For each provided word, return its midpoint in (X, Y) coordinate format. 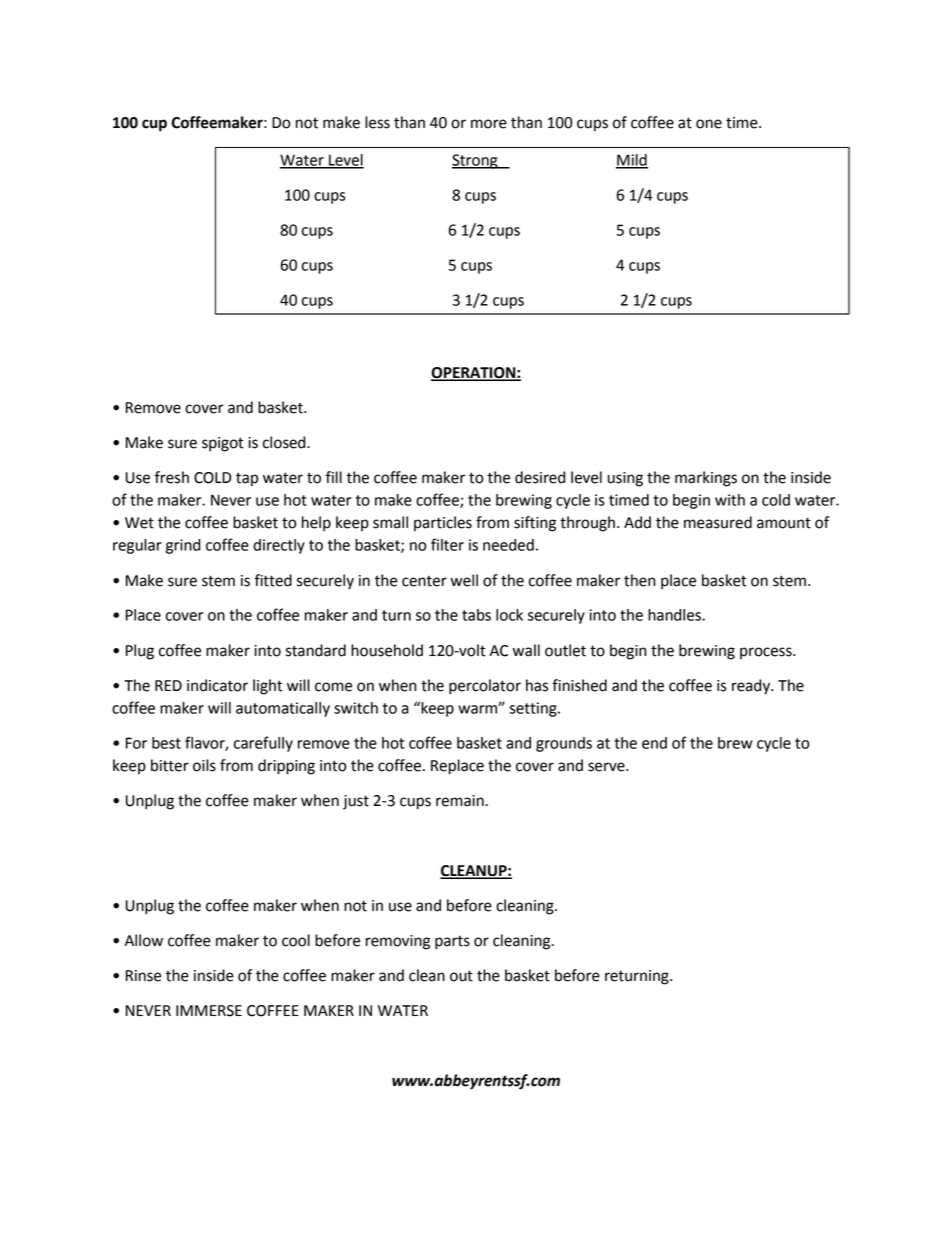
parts (452, 942)
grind (183, 546)
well (464, 580)
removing (398, 942)
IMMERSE (209, 1011)
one (709, 124)
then (639, 580)
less (377, 122)
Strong (476, 161)
